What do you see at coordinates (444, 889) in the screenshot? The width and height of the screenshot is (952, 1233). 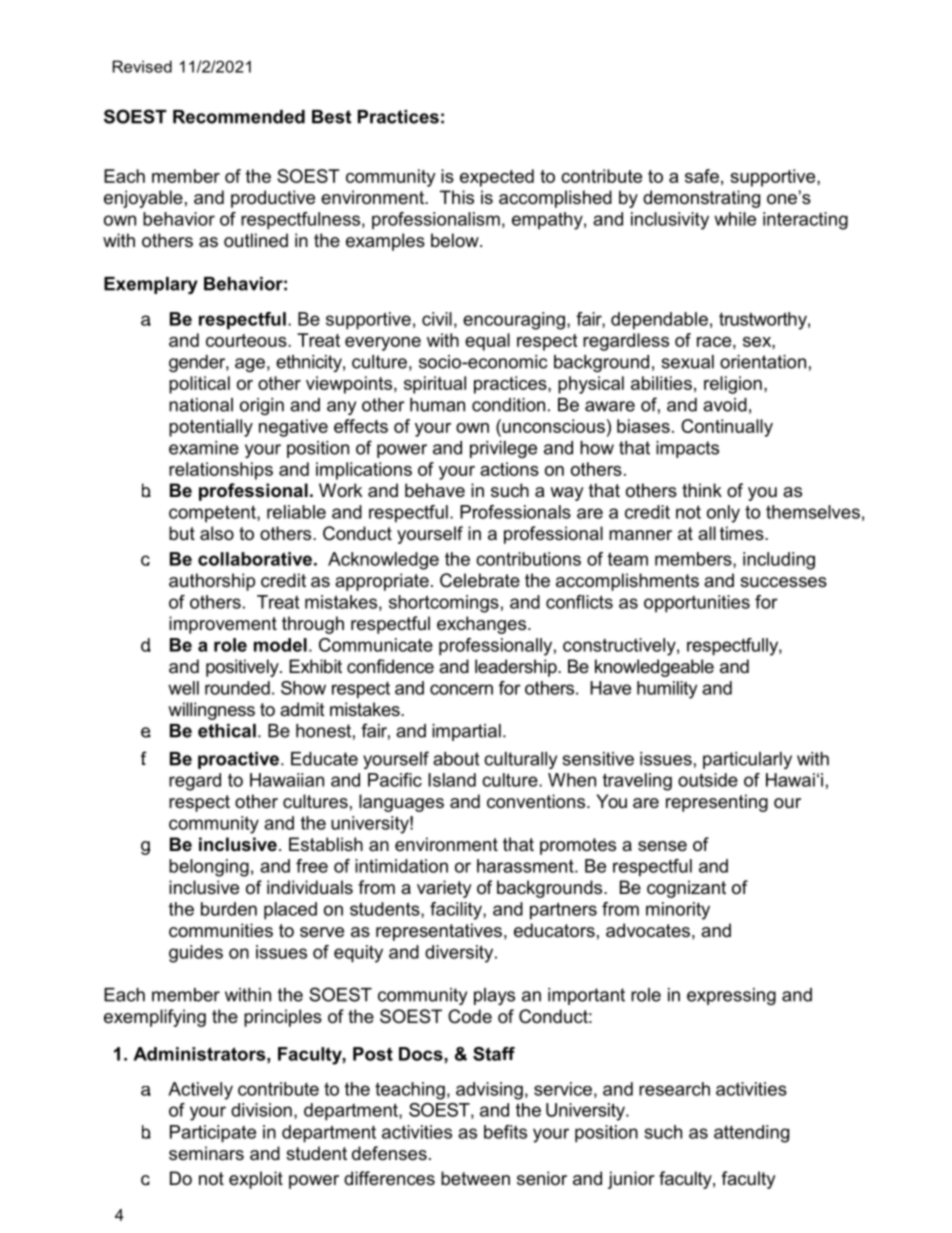 I see `variety` at bounding box center [444, 889].
